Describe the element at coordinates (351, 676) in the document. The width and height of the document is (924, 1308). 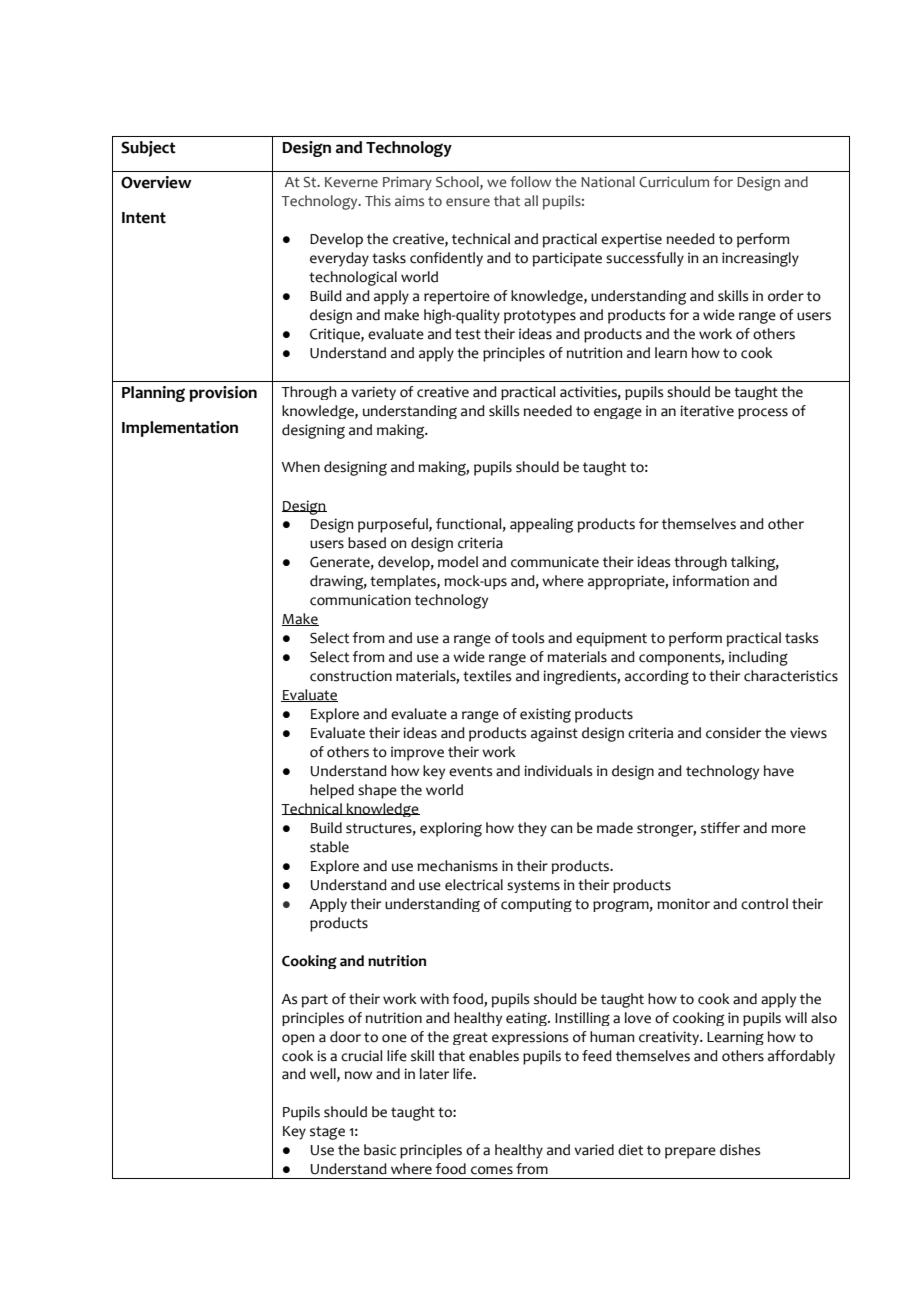
I see `construction` at that location.
